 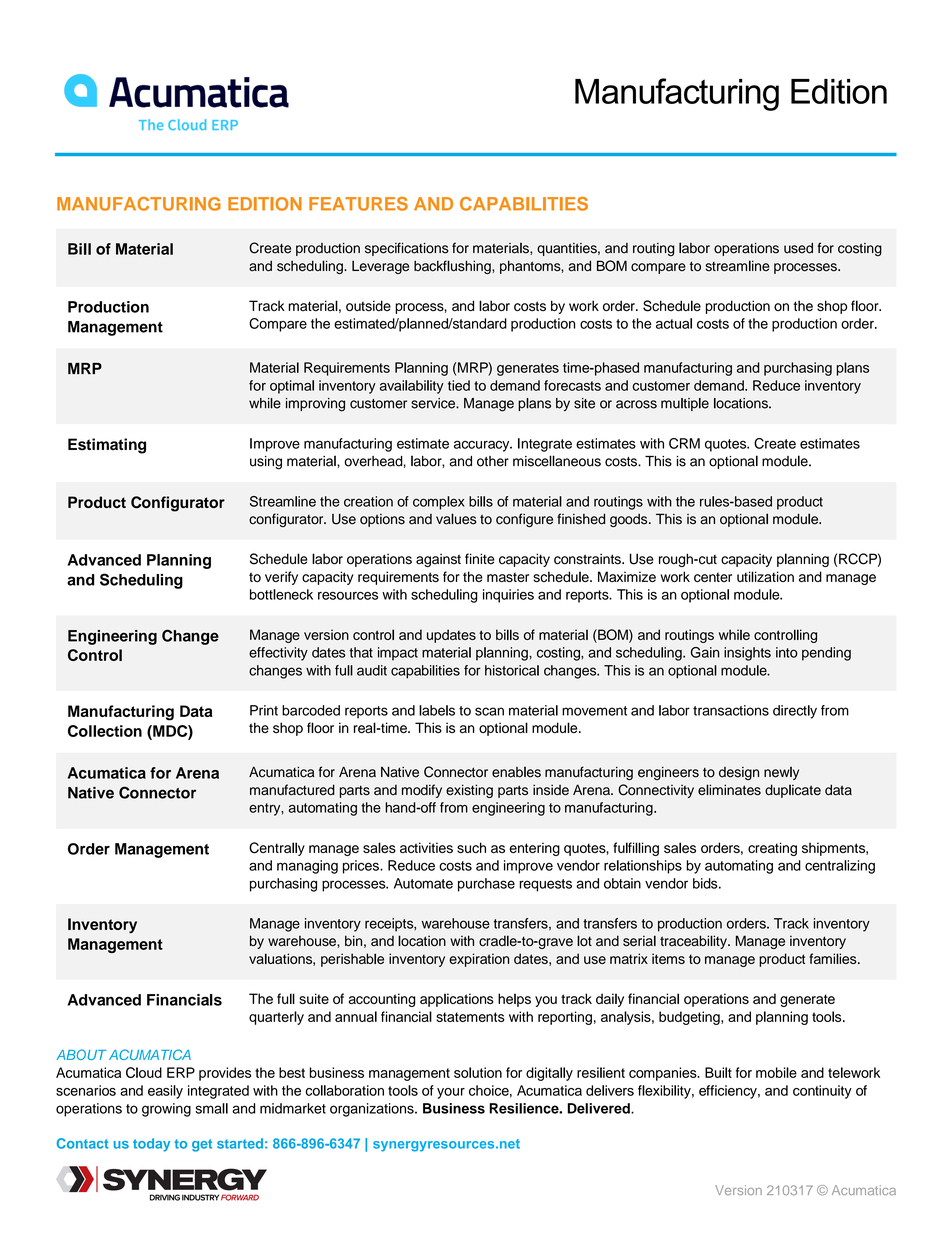 I want to click on verify, so click(x=281, y=578).
